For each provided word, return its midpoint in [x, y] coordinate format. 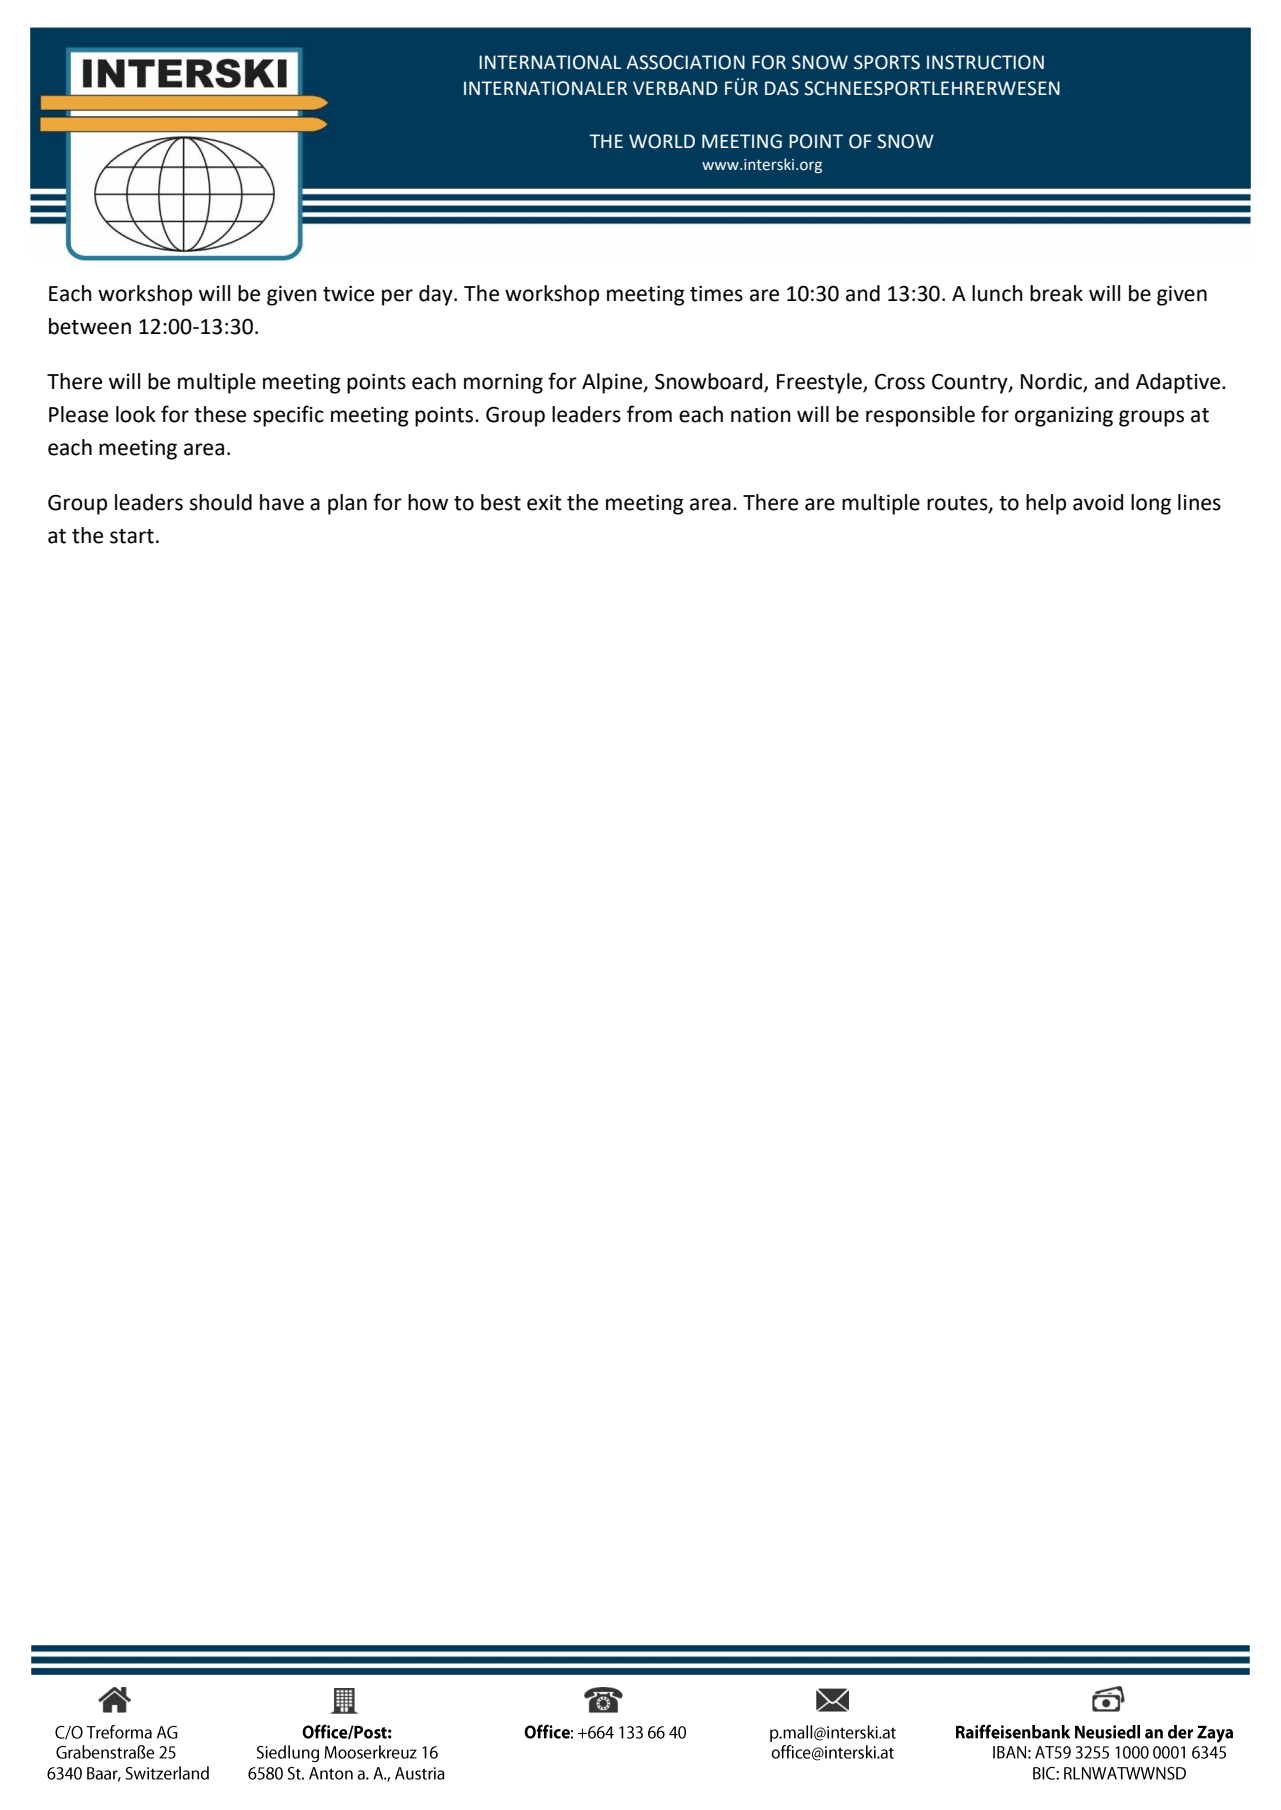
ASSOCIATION [685, 62]
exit [544, 503]
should [221, 502]
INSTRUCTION [985, 62]
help [1046, 504]
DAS [782, 88]
